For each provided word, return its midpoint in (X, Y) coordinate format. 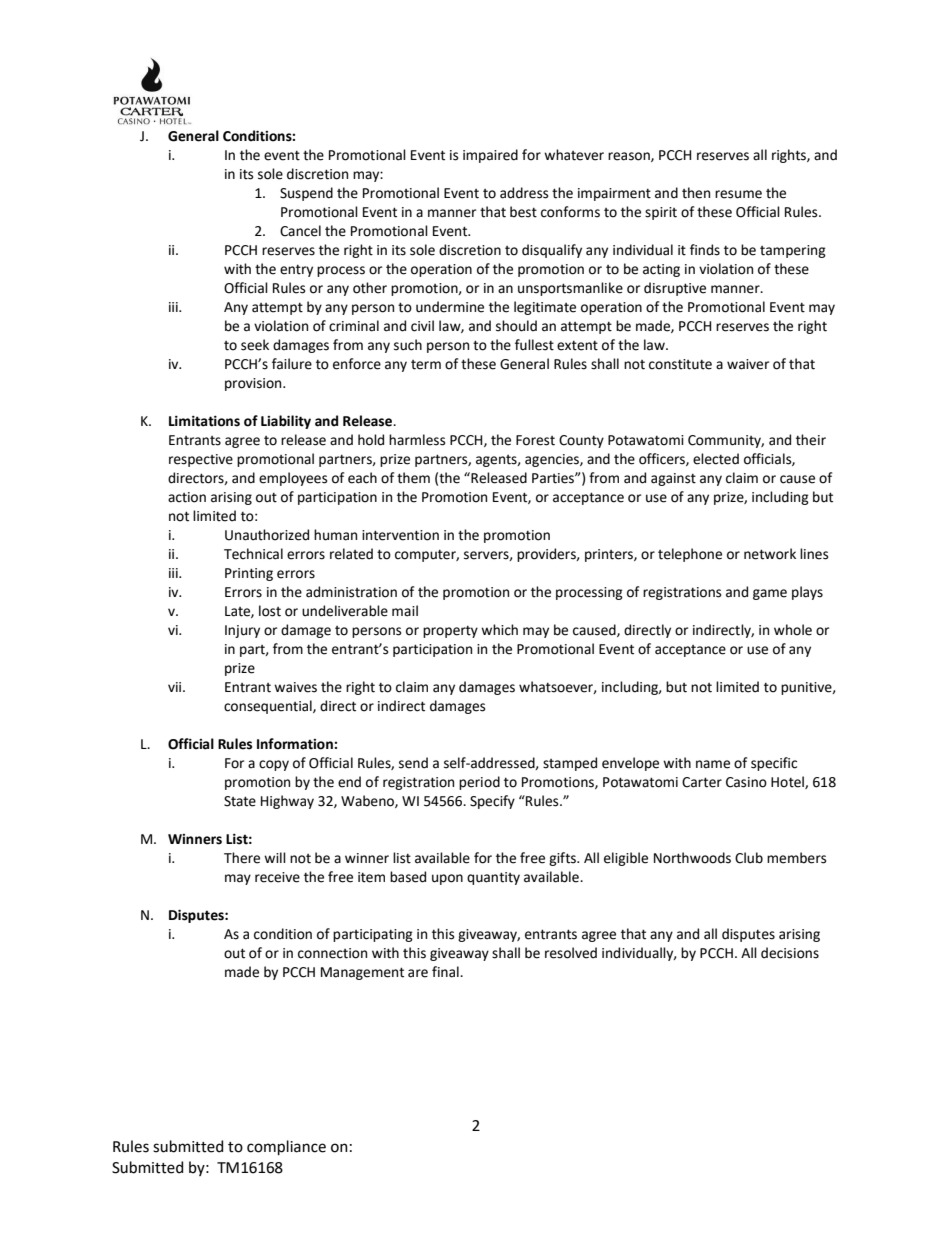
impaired (490, 156)
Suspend (306, 194)
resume (738, 194)
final (446, 972)
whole (793, 630)
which (499, 630)
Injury (242, 631)
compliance (286, 1147)
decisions (790, 953)
